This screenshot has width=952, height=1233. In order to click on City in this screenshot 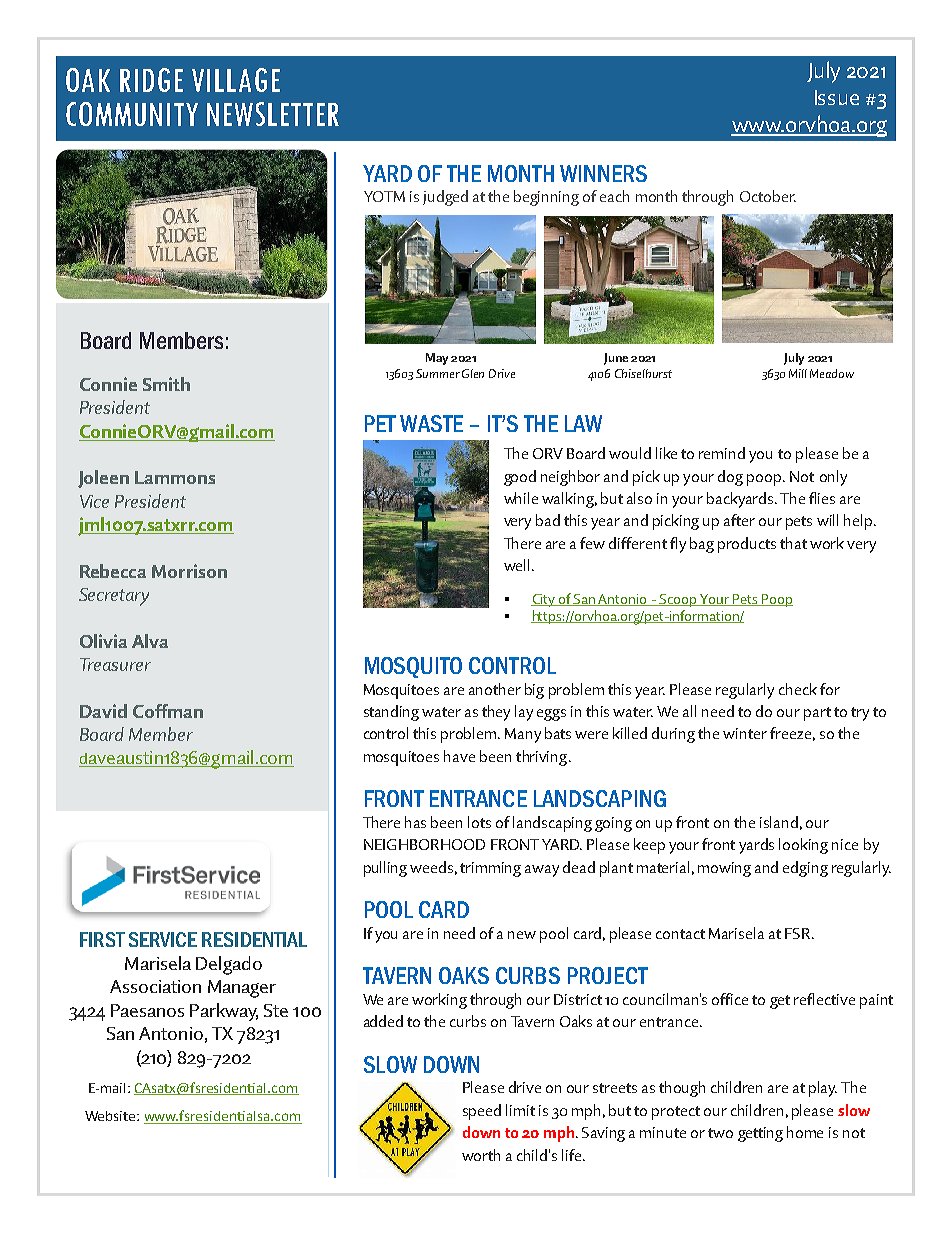, I will do `click(544, 600)`.
